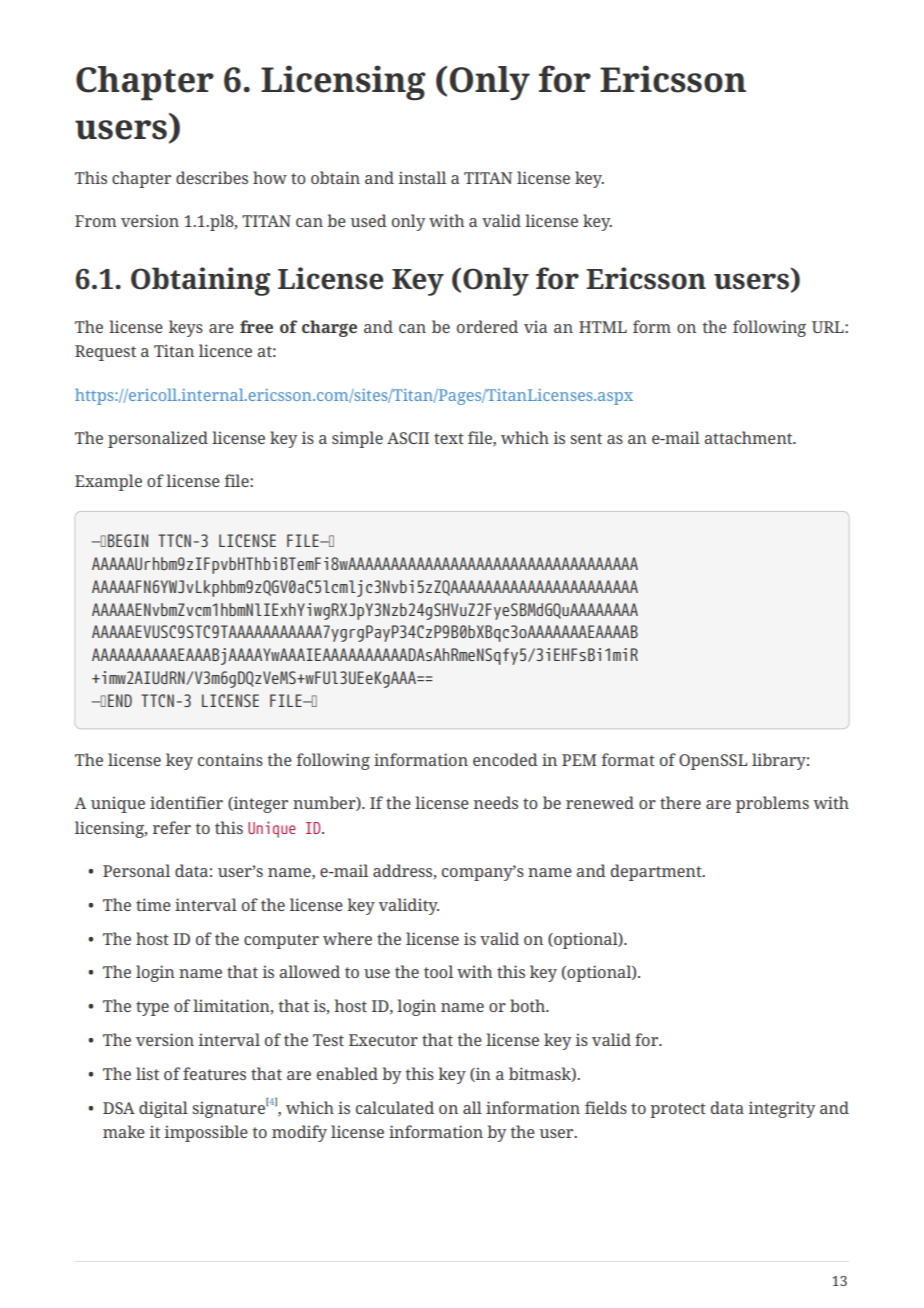 Image resolution: width=924 pixels, height=1308 pixels. I want to click on identifier, so click(186, 802).
